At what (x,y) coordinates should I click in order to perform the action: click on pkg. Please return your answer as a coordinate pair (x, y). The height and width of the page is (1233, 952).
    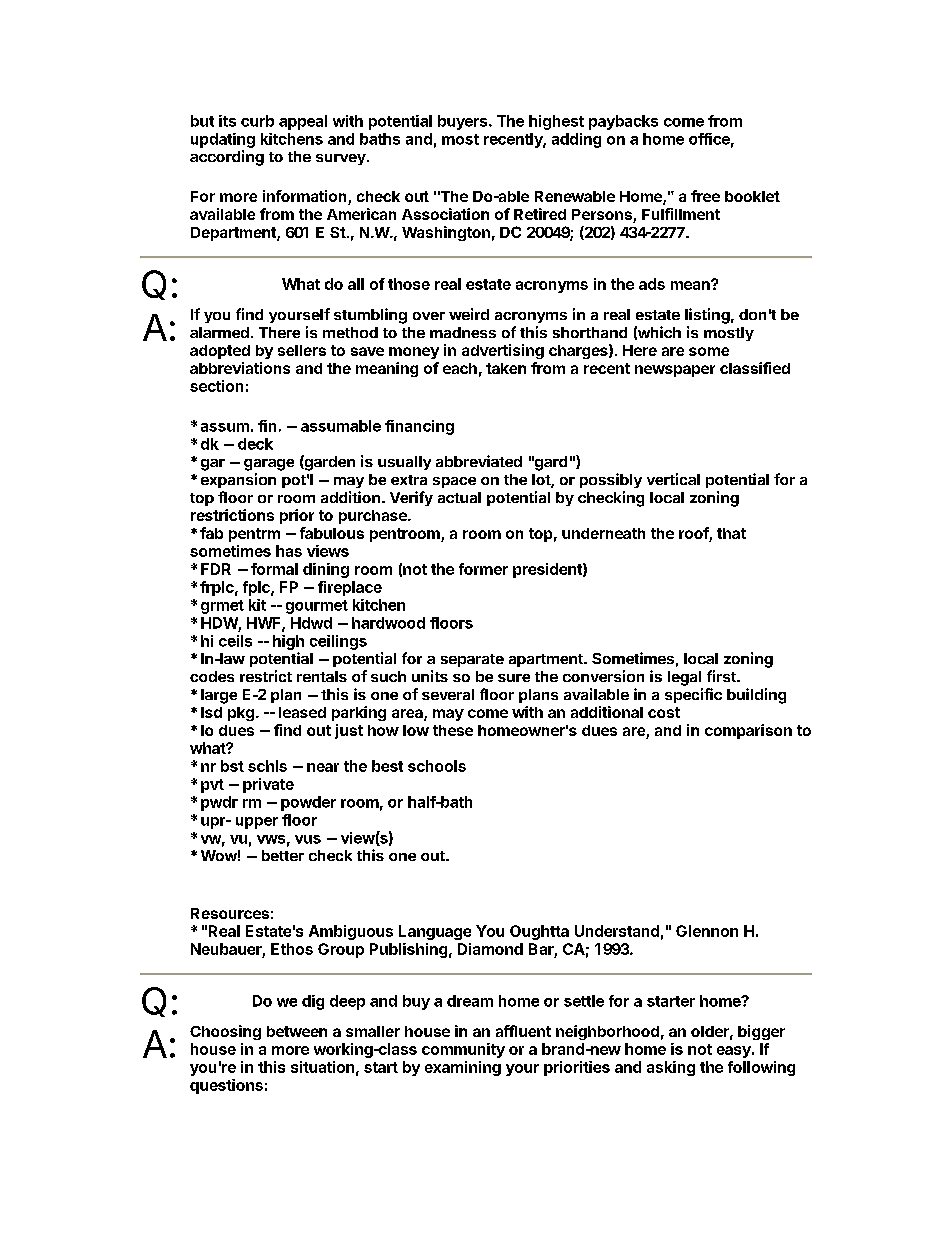
    Looking at the image, I should click on (241, 714).
